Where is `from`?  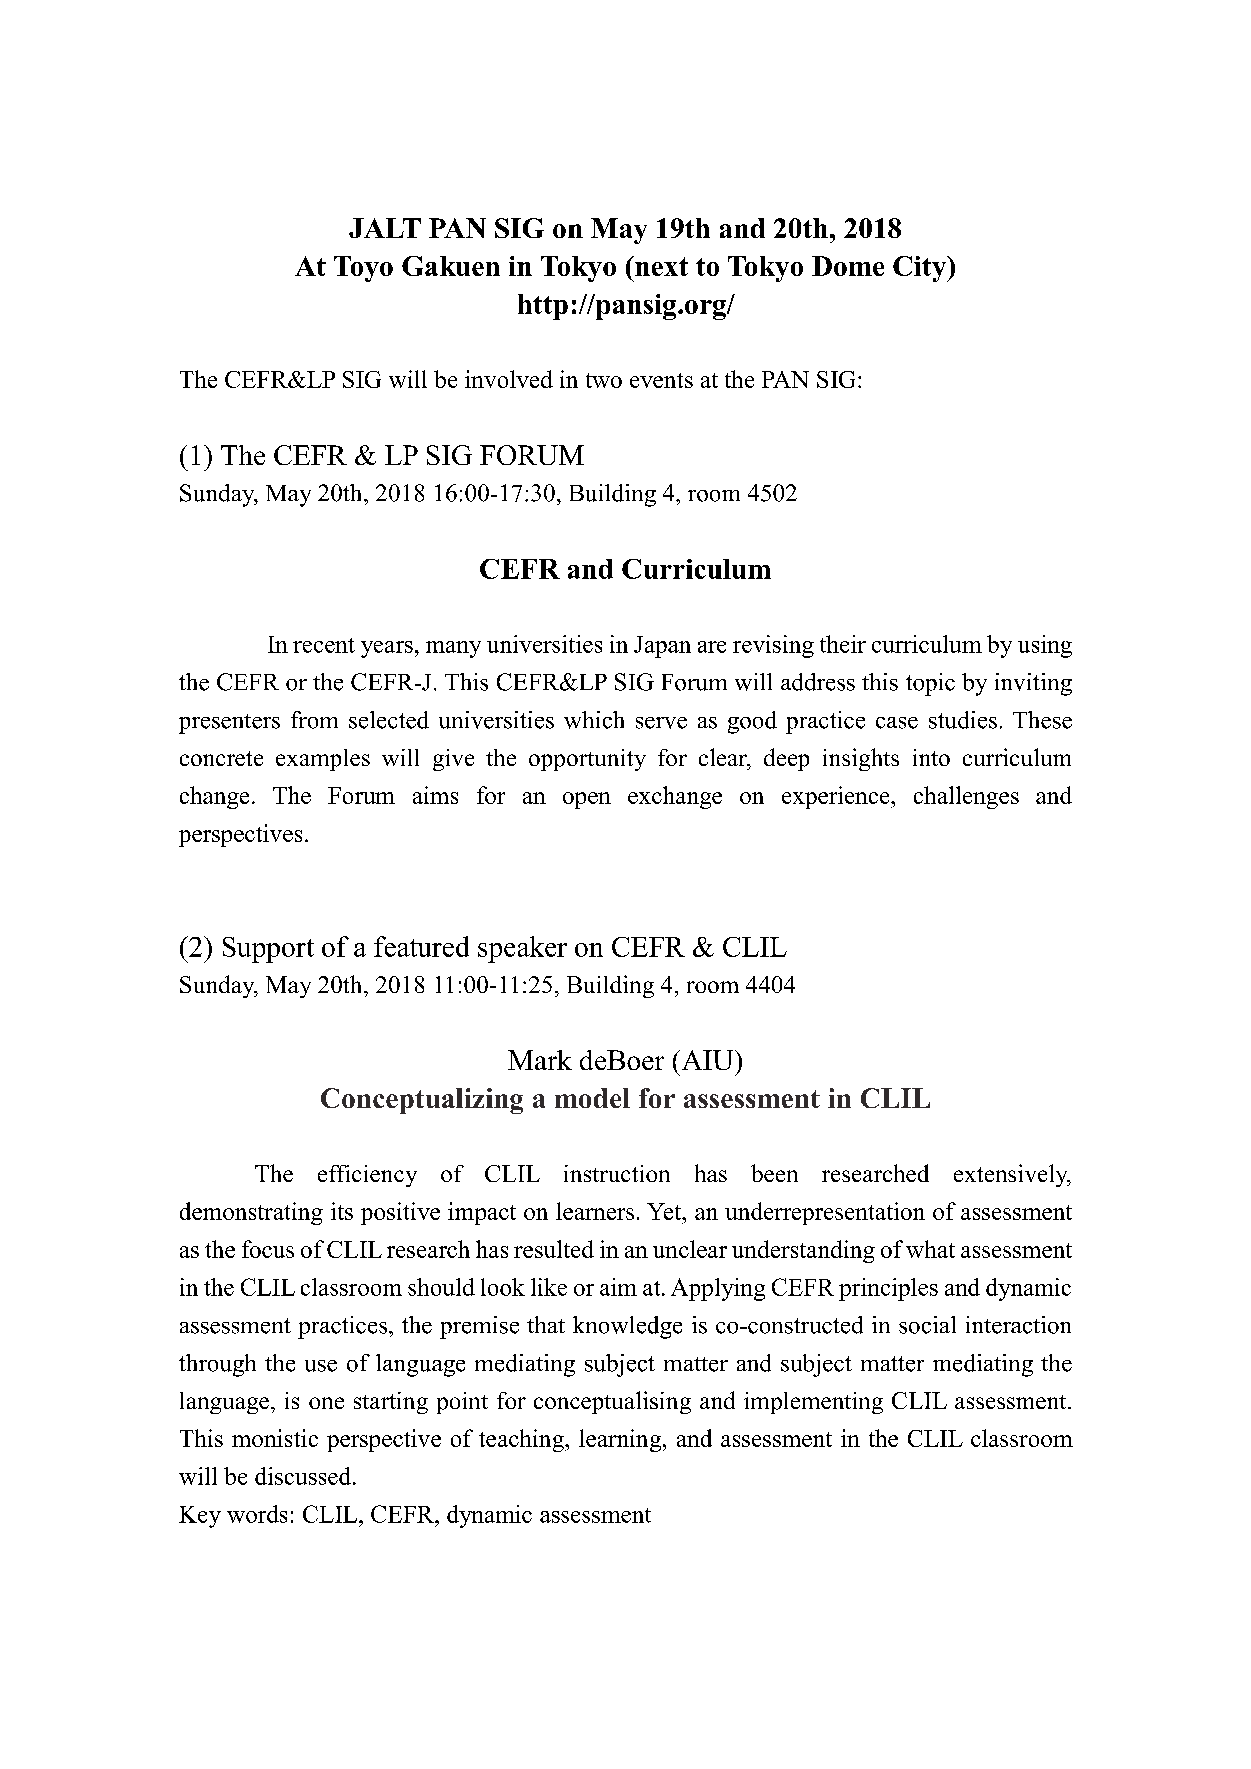
from is located at coordinates (314, 720).
